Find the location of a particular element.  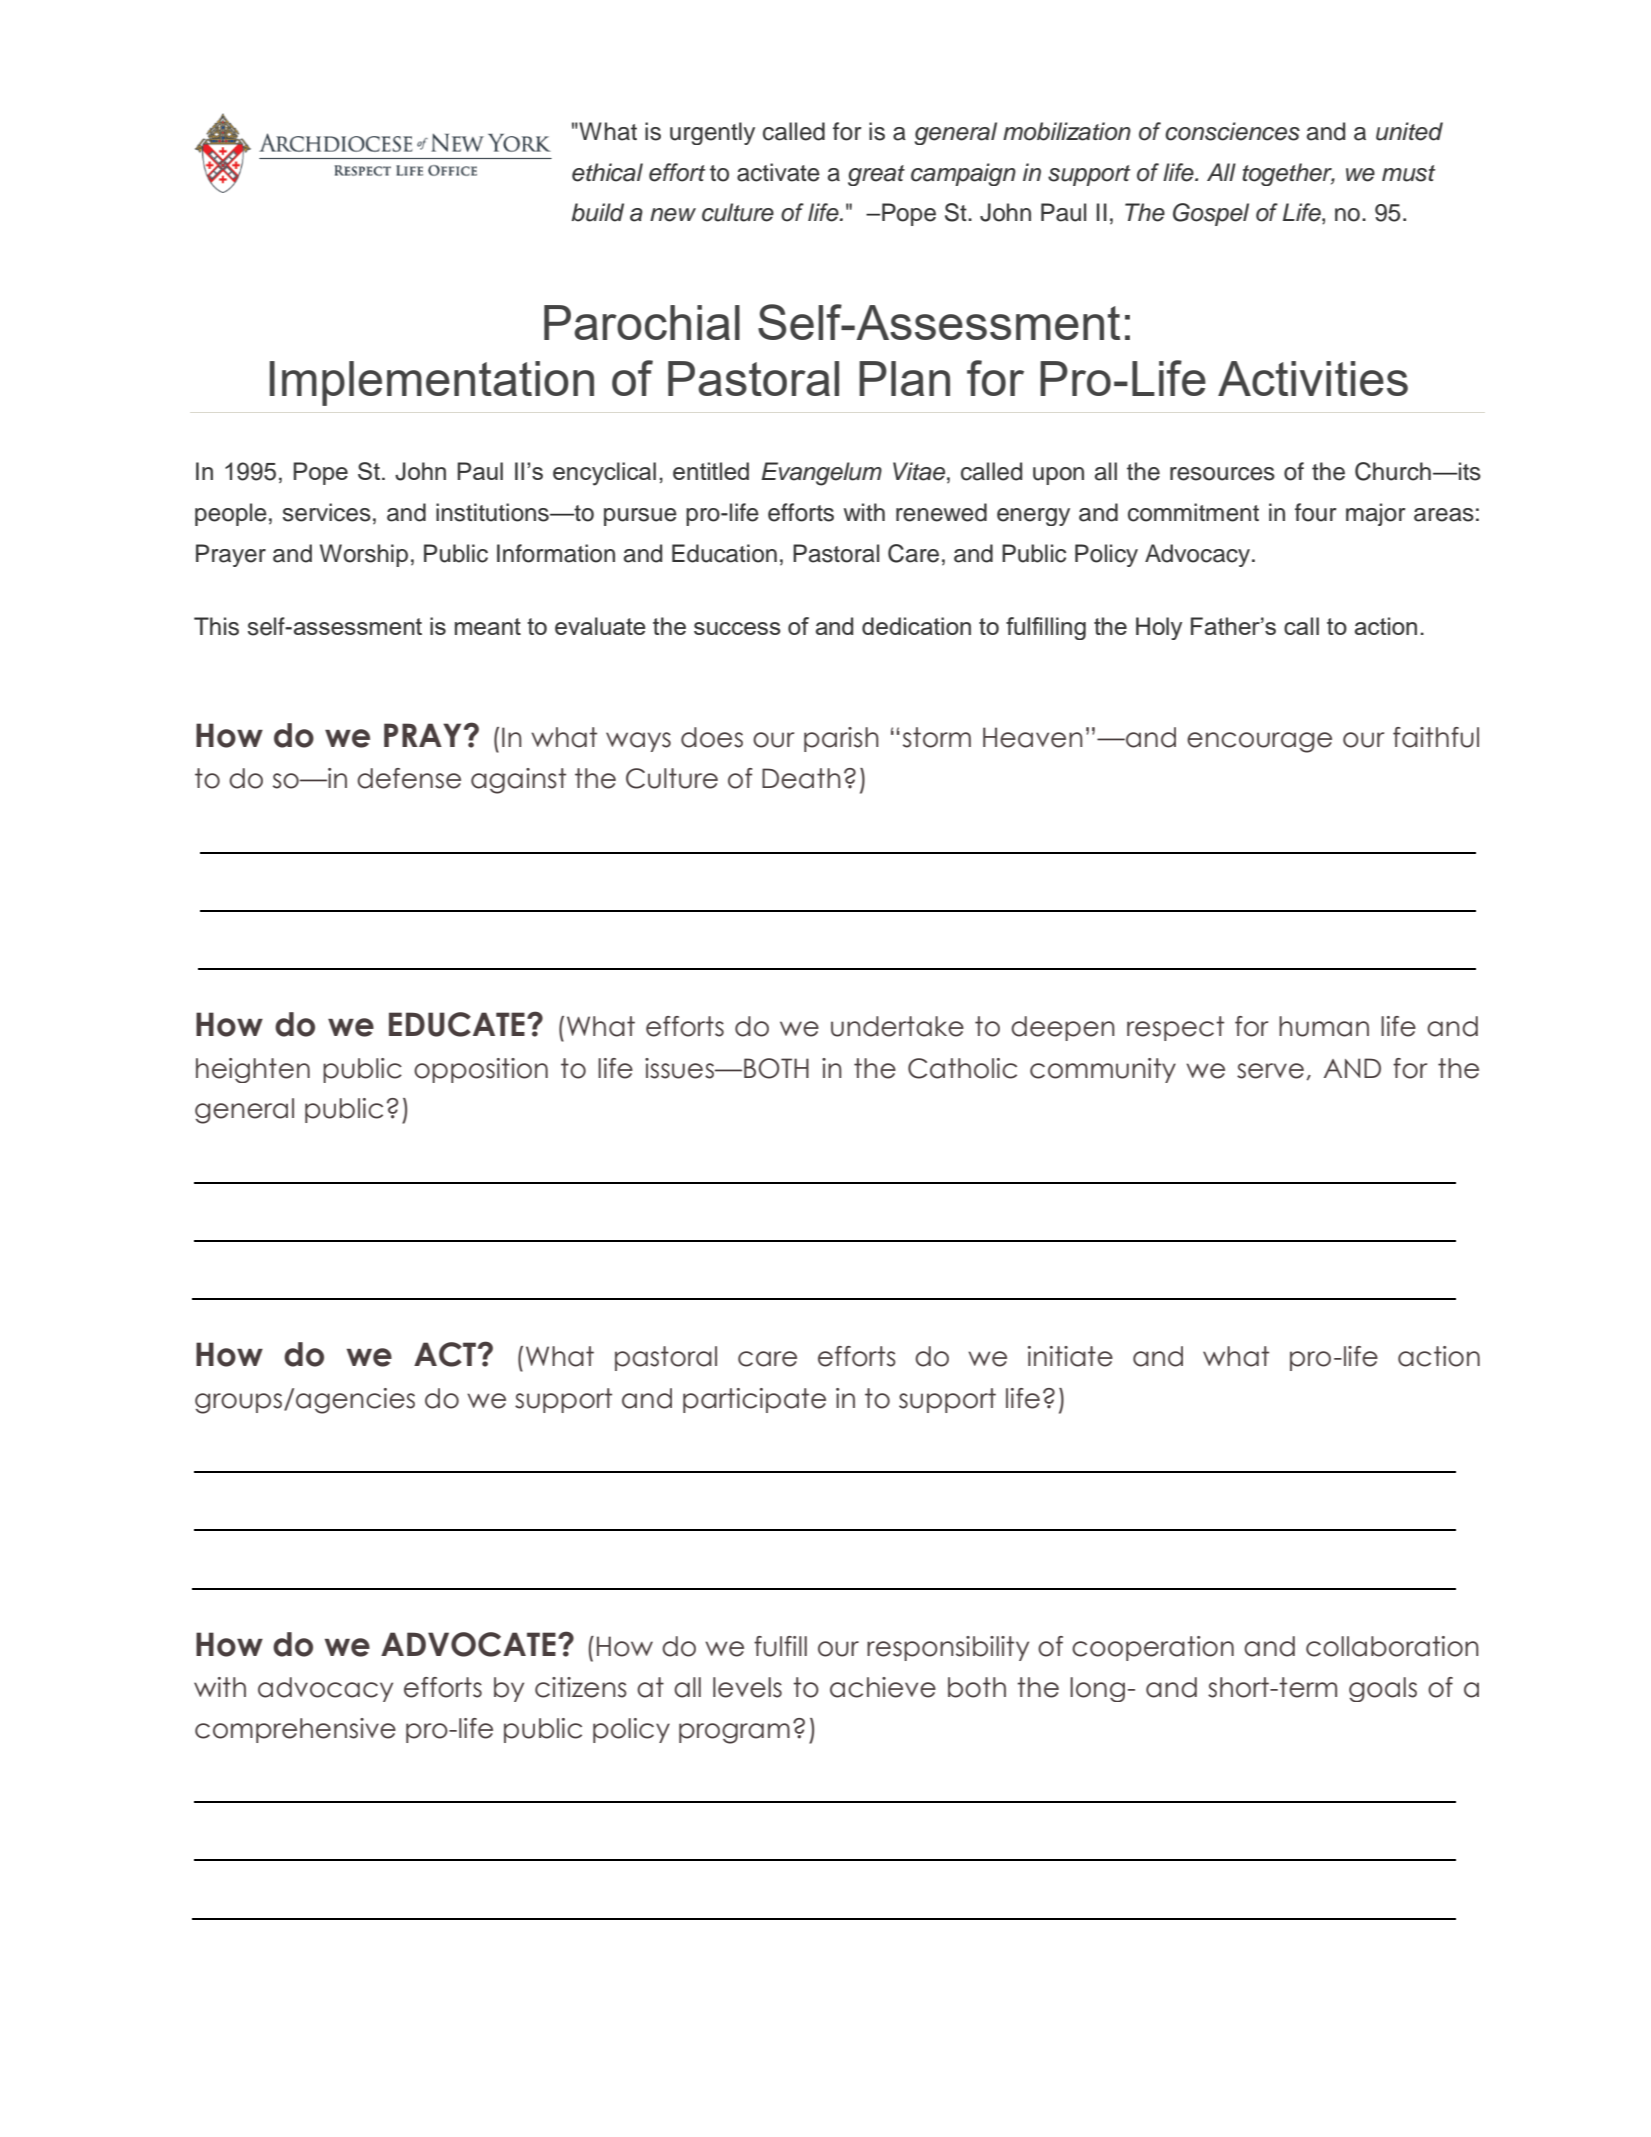

build is located at coordinates (597, 212).
